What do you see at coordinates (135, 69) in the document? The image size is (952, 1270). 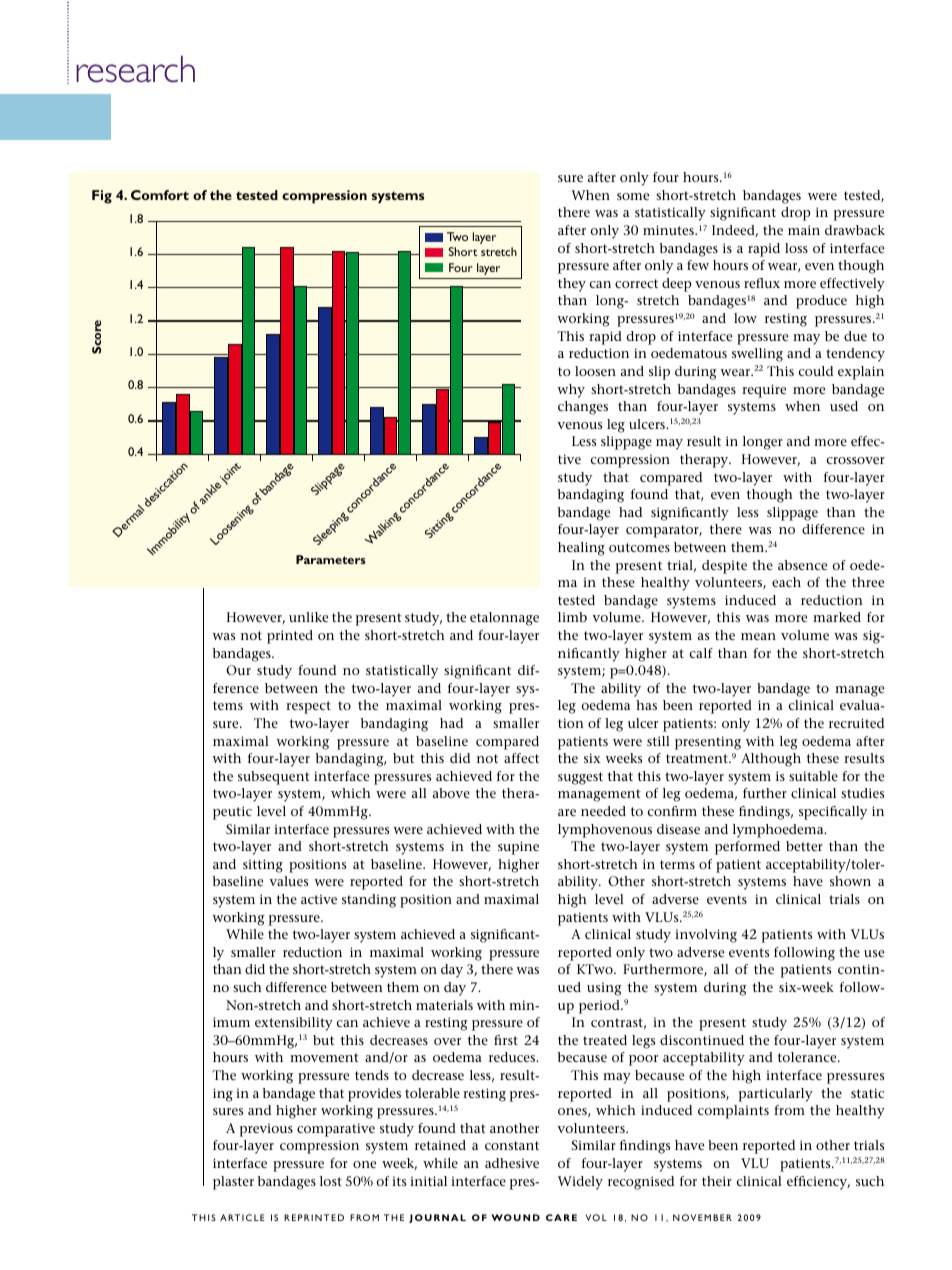 I see `research` at bounding box center [135, 69].
